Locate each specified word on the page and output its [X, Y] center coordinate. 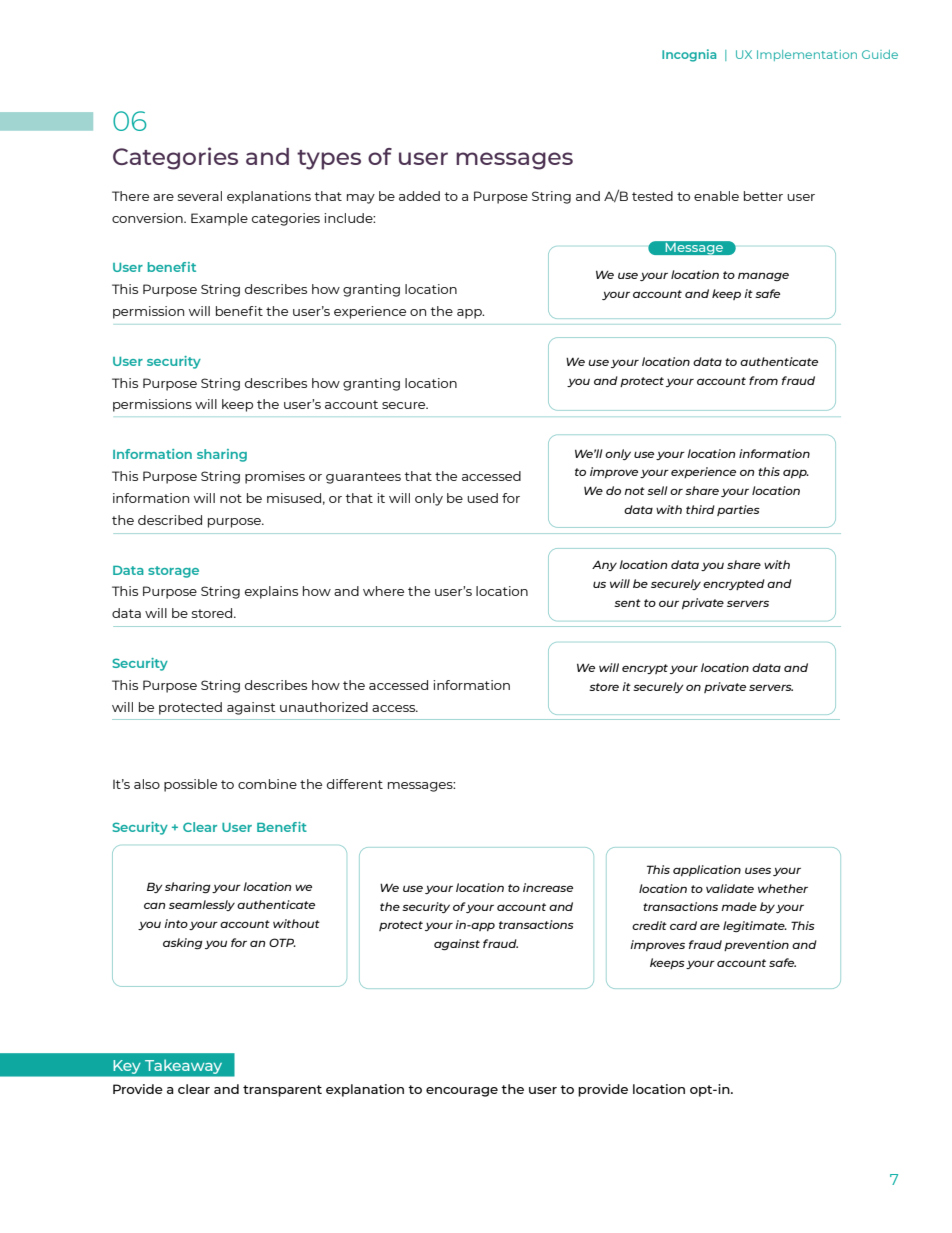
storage [173, 572]
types [329, 160]
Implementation [807, 55]
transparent [282, 1091]
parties [738, 510]
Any [604, 566]
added [419, 196]
